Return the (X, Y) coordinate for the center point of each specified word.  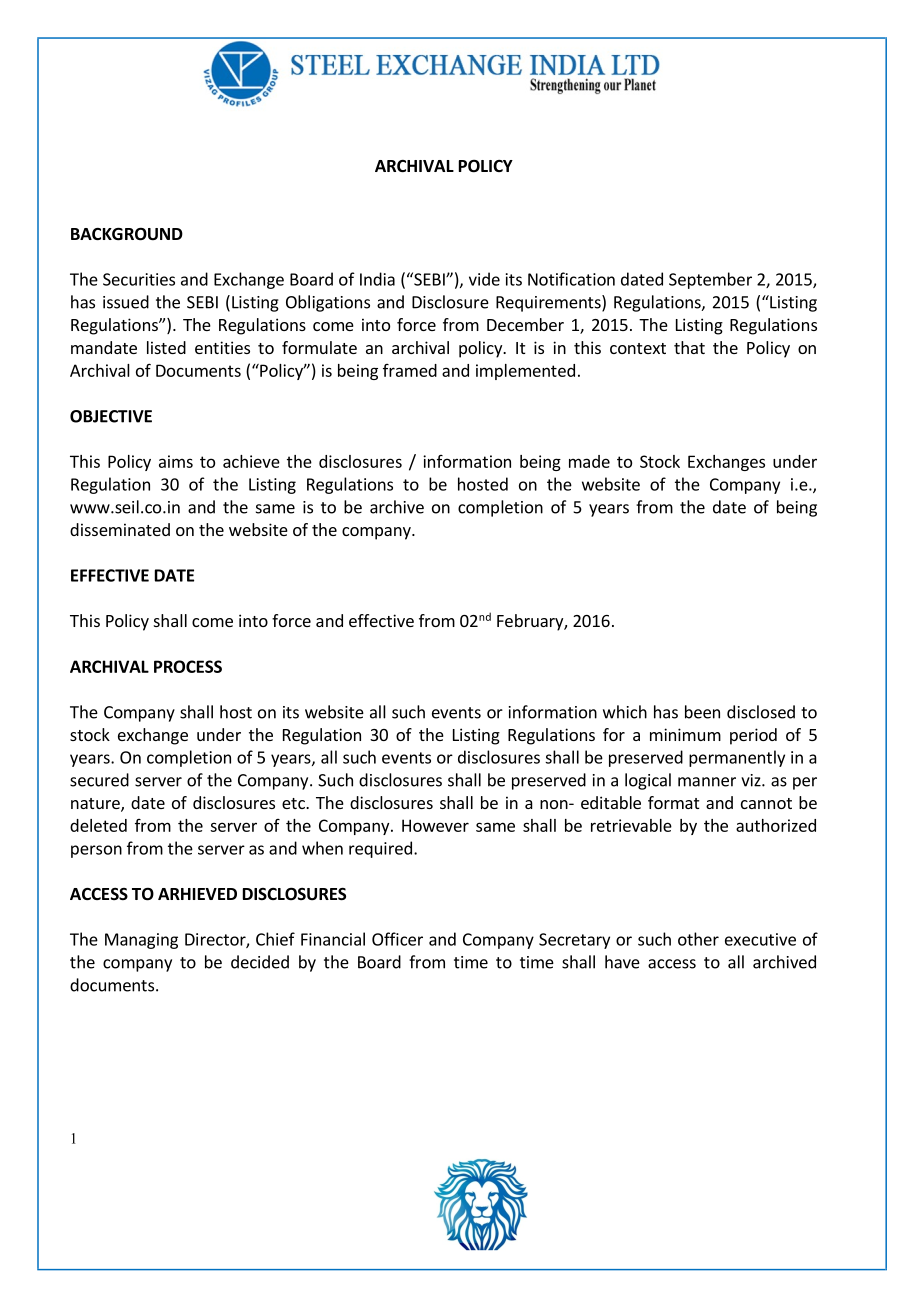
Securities (139, 279)
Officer (397, 939)
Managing (141, 941)
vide (484, 279)
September (710, 280)
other (698, 939)
